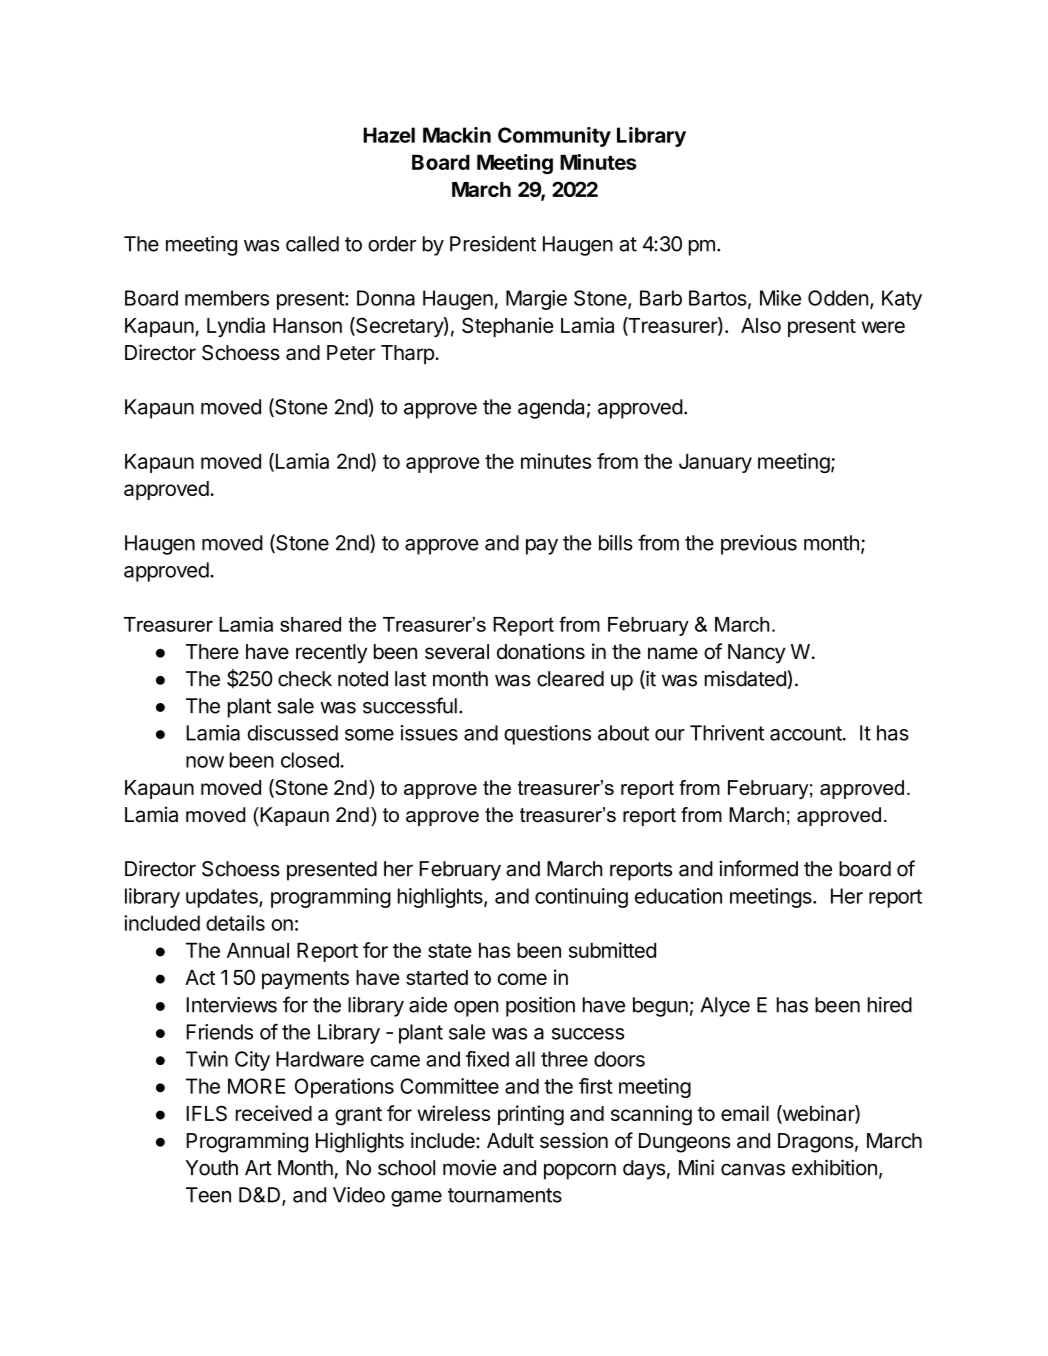  I want to click on received, so click(274, 1113).
